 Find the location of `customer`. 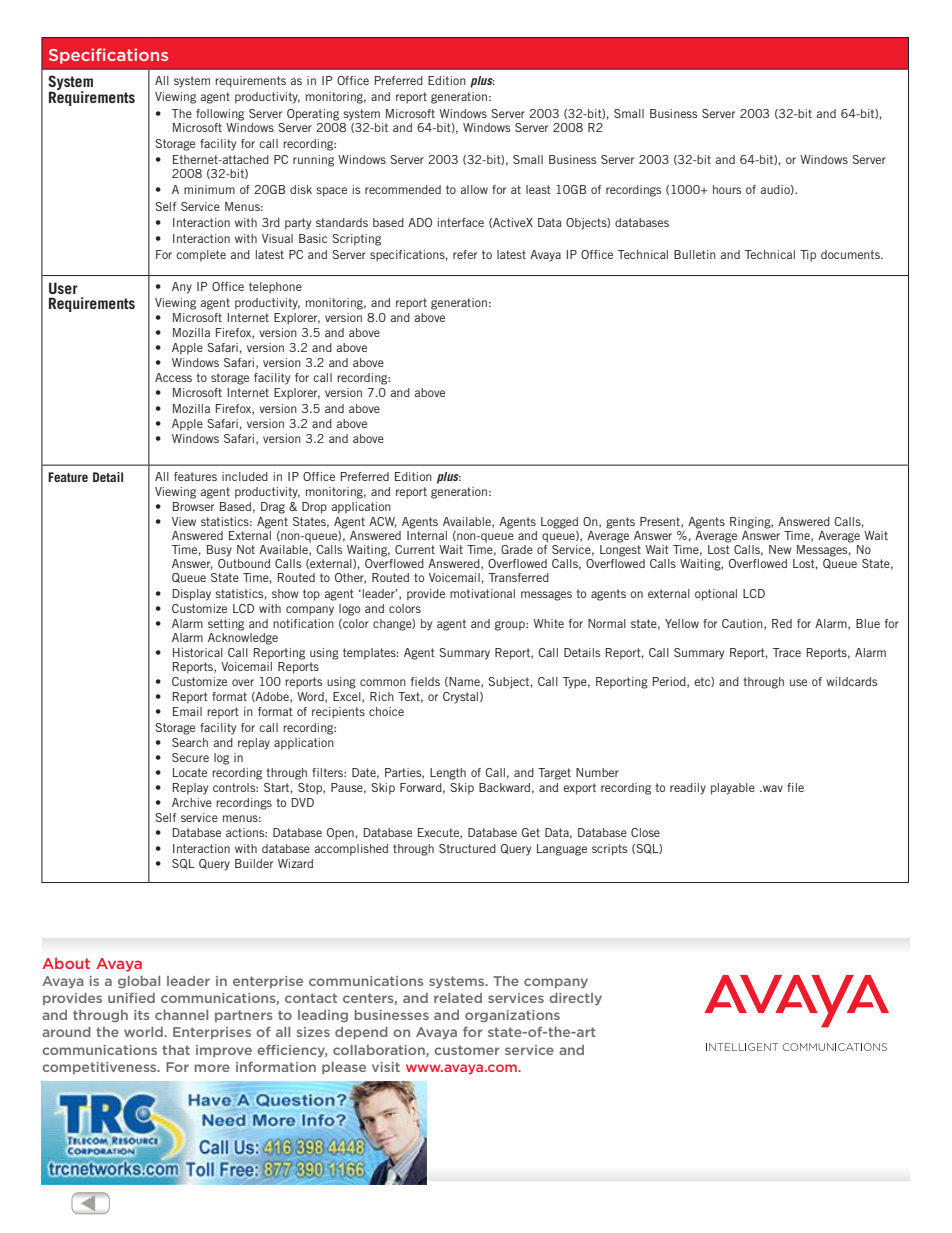

customer is located at coordinates (467, 1050).
